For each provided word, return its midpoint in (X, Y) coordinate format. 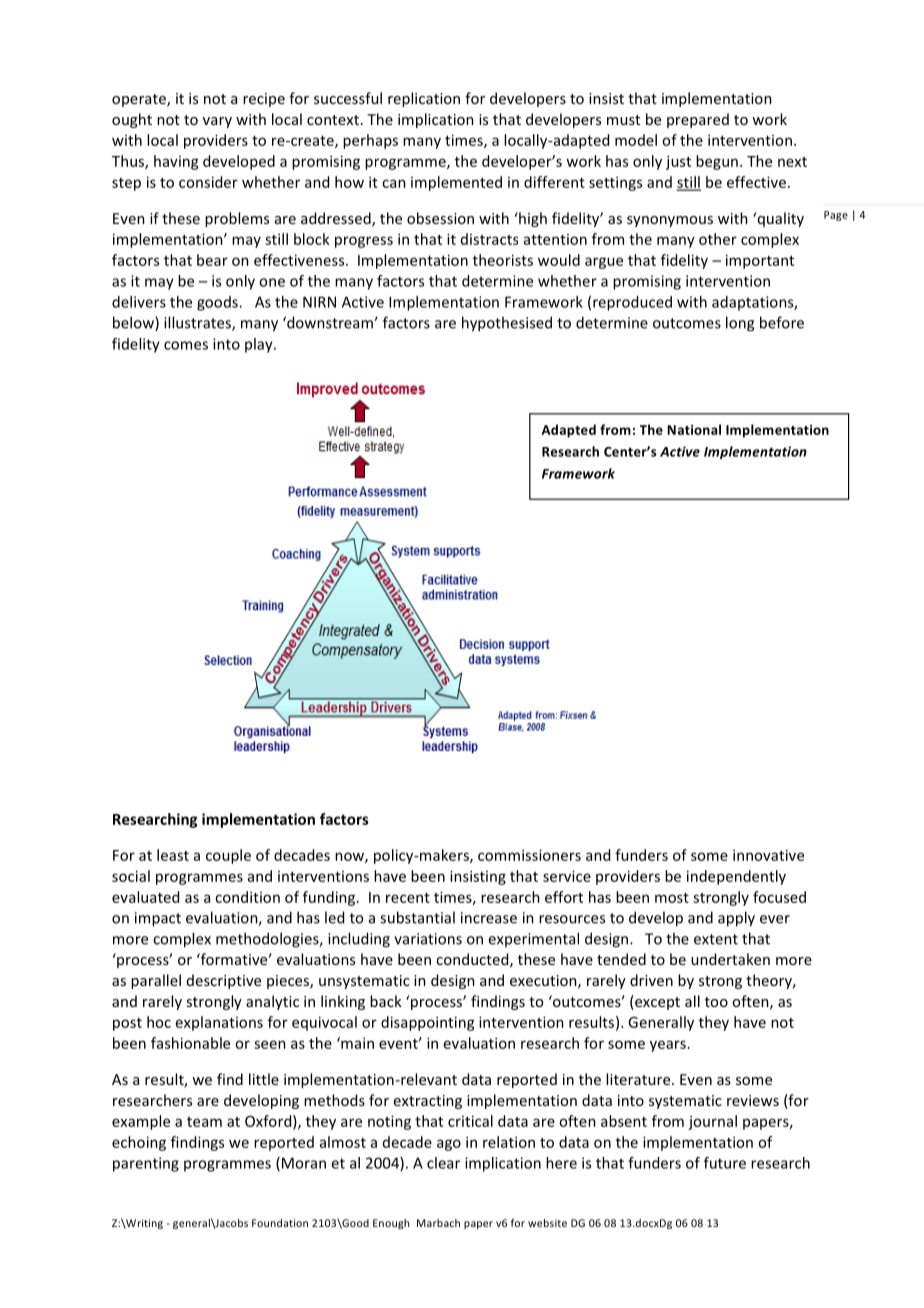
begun (717, 162)
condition (247, 897)
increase (489, 918)
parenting (146, 1164)
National (694, 429)
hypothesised (507, 324)
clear (443, 1163)
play (260, 345)
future (725, 1163)
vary (217, 122)
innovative (768, 855)
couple (228, 856)
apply (736, 919)
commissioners (529, 855)
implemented (456, 183)
